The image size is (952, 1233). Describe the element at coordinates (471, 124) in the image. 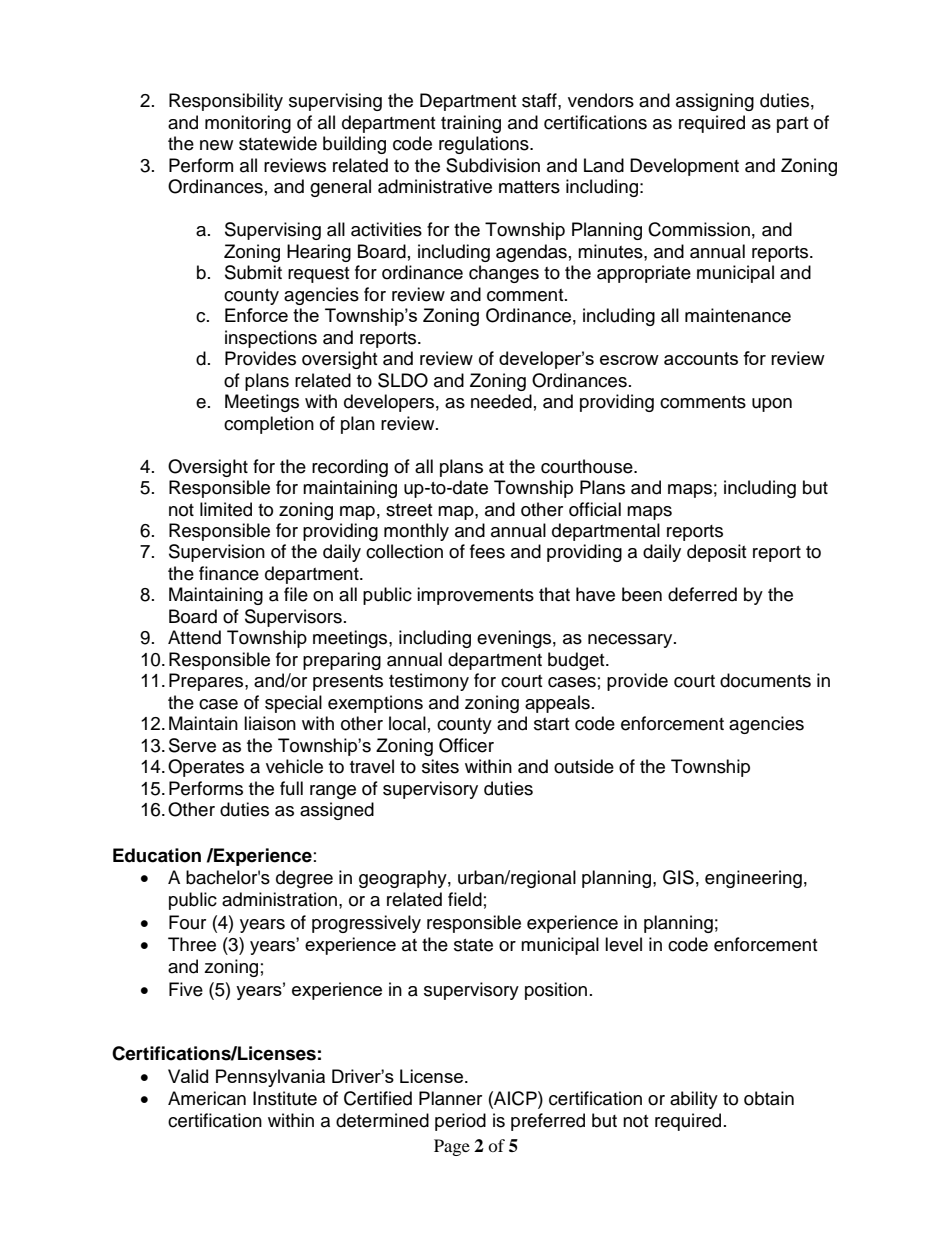

I see `training` at that location.
